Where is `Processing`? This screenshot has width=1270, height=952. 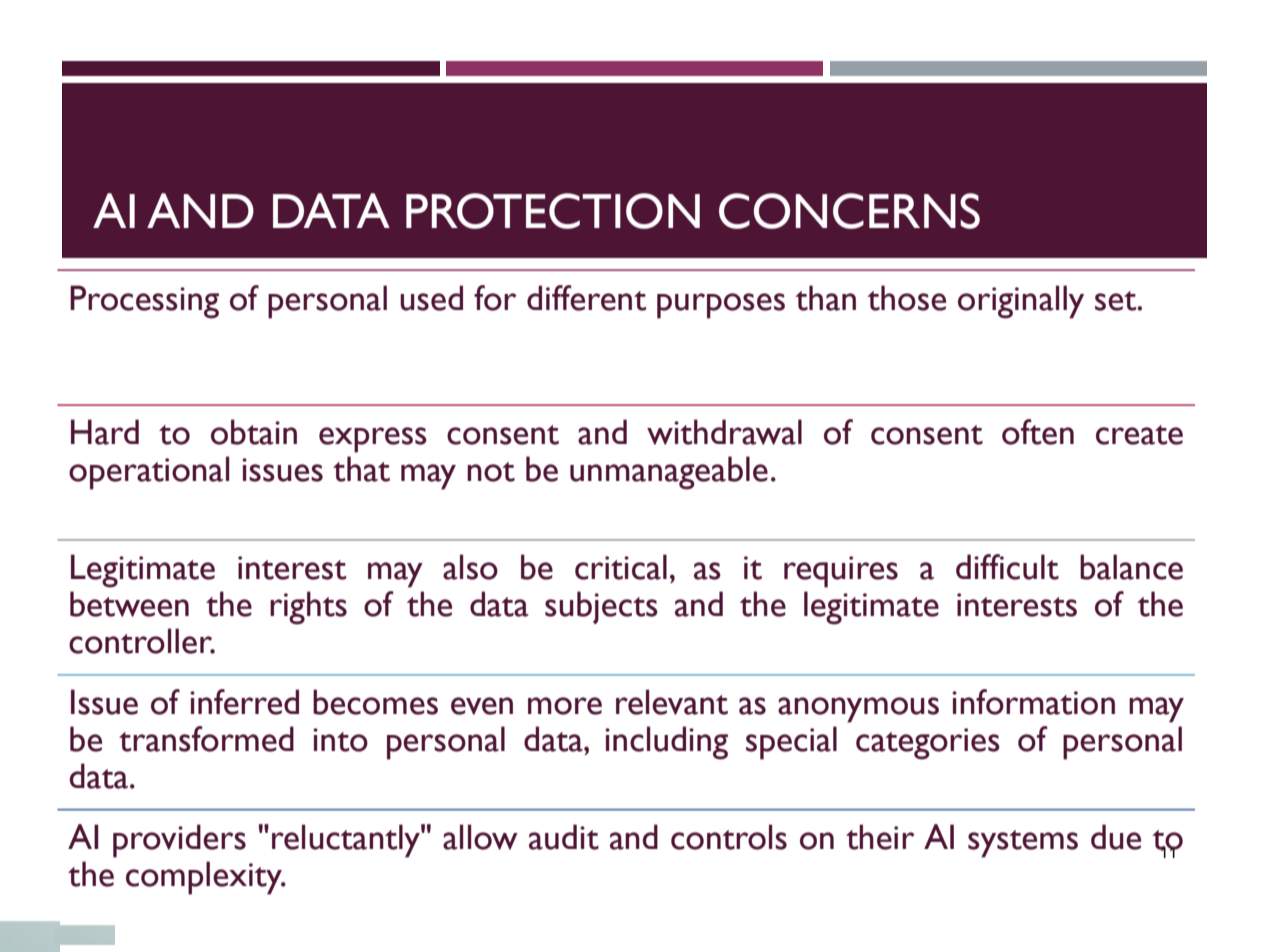
Processing is located at coordinates (144, 302).
